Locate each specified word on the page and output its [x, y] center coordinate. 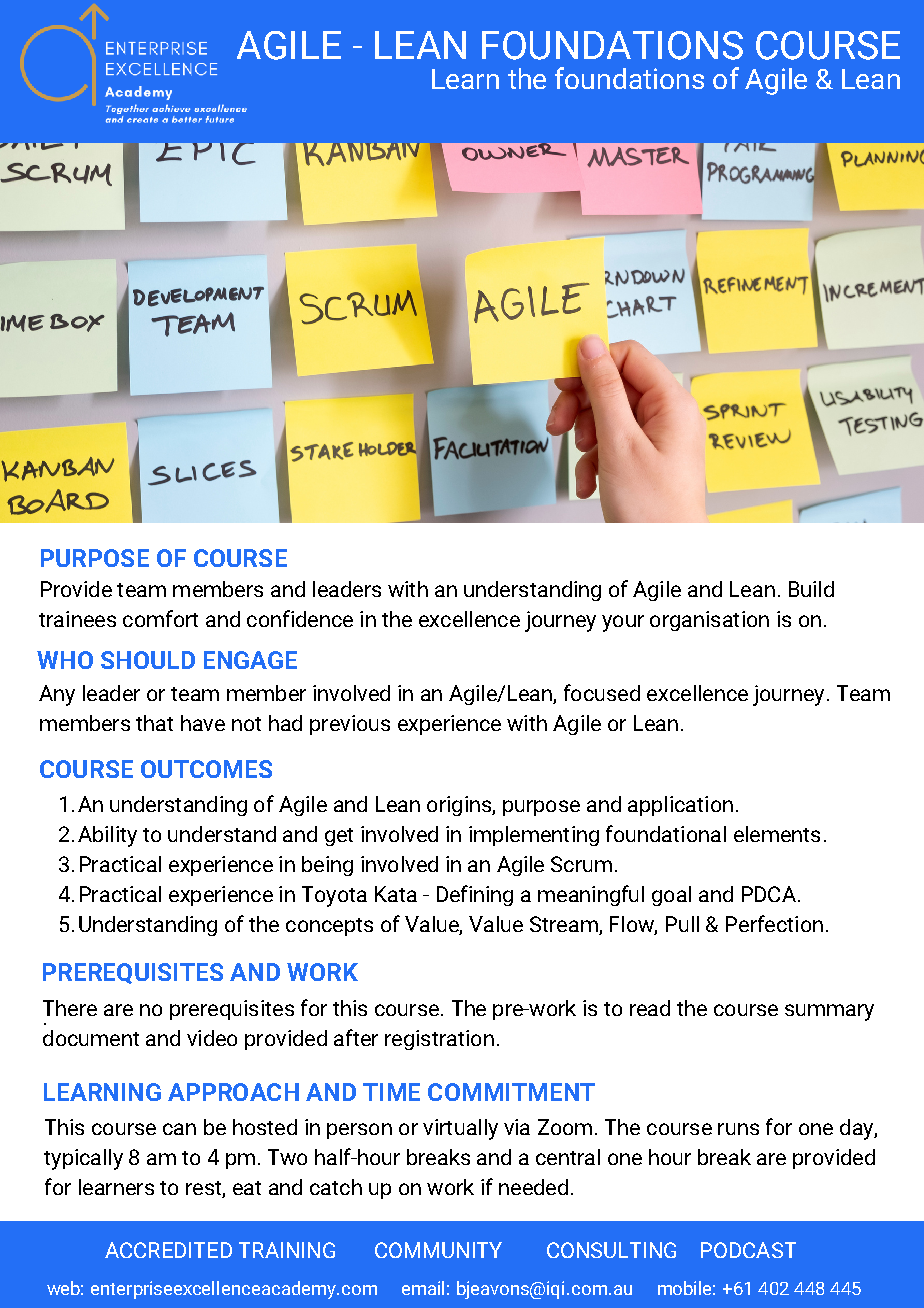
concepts [329, 927]
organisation [709, 621]
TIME [391, 1092]
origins [460, 806]
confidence [300, 618]
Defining [475, 895]
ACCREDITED [168, 1250]
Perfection [774, 923]
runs [738, 1129]
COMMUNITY [438, 1250]
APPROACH [233, 1092]
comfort [160, 618]
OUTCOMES [206, 769]
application [680, 806]
